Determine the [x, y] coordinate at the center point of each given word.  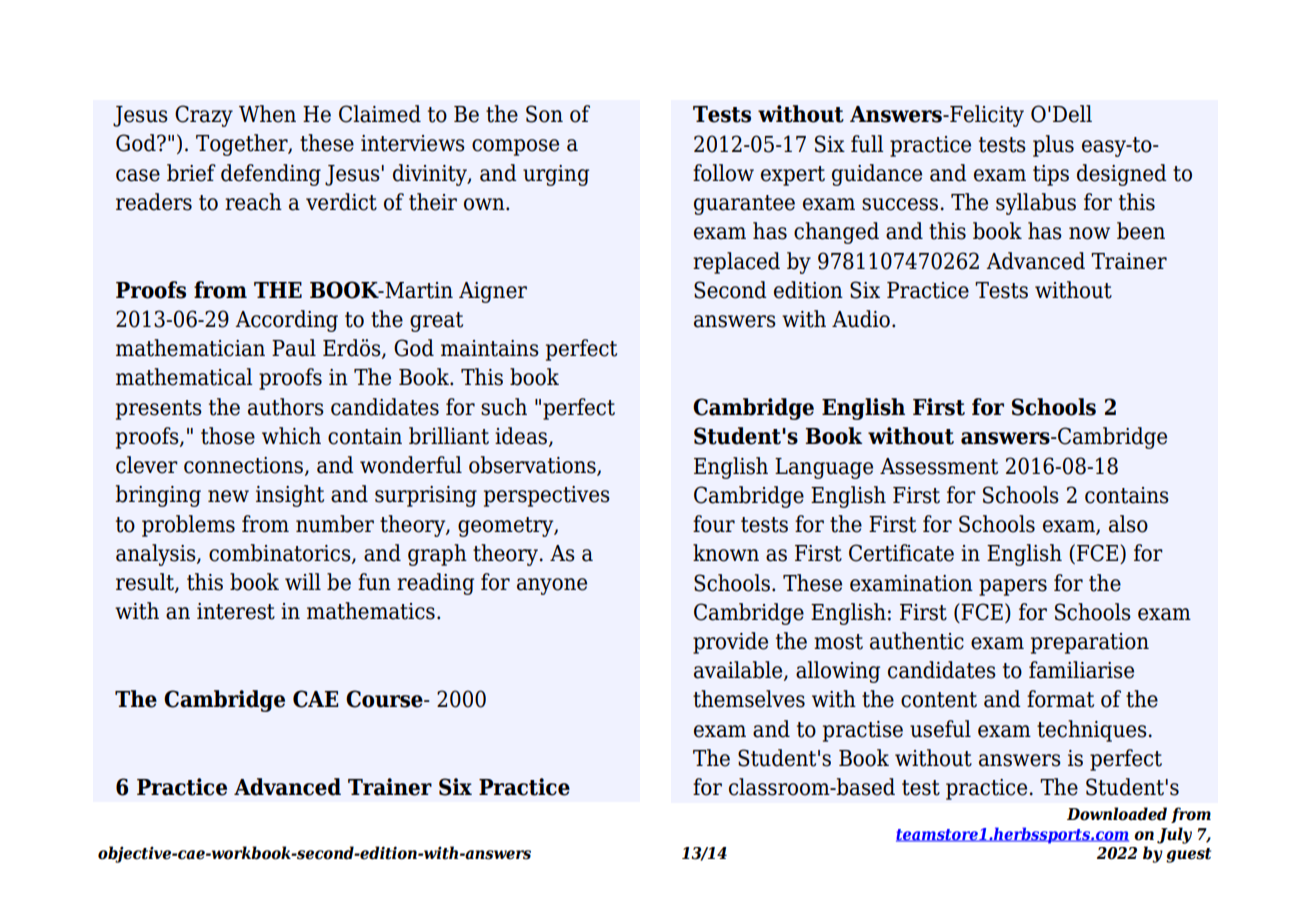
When [267, 114]
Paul [294, 348]
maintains [490, 348]
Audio [861, 319]
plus [1053, 146]
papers [1013, 587]
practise [863, 731]
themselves [749, 699]
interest [236, 611]
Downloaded [1117, 814]
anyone [552, 586]
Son [544, 114]
